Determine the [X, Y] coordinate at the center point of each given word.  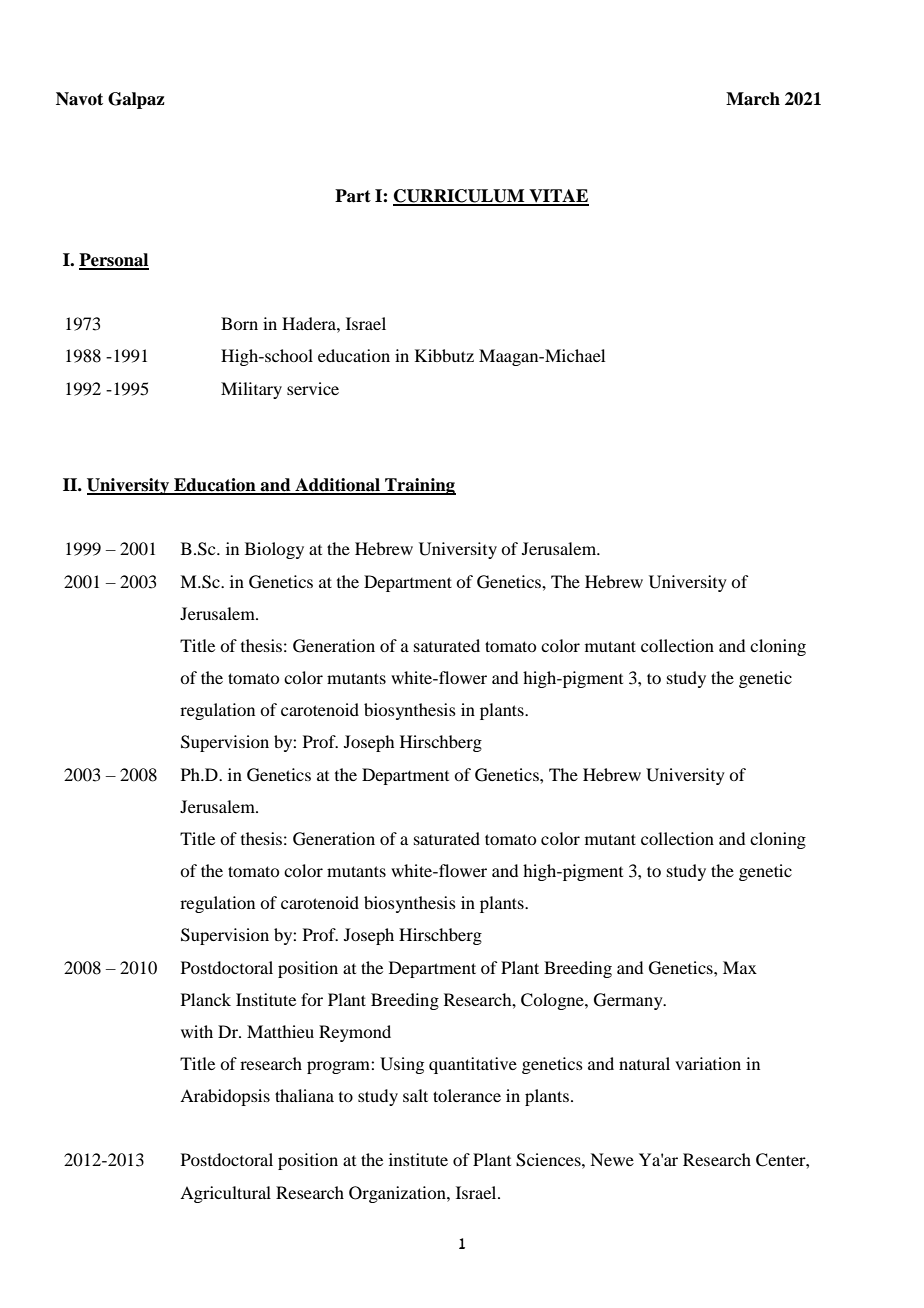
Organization [398, 1194]
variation [708, 1063]
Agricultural [225, 1194]
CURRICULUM [460, 197]
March [753, 99]
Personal [114, 261]
